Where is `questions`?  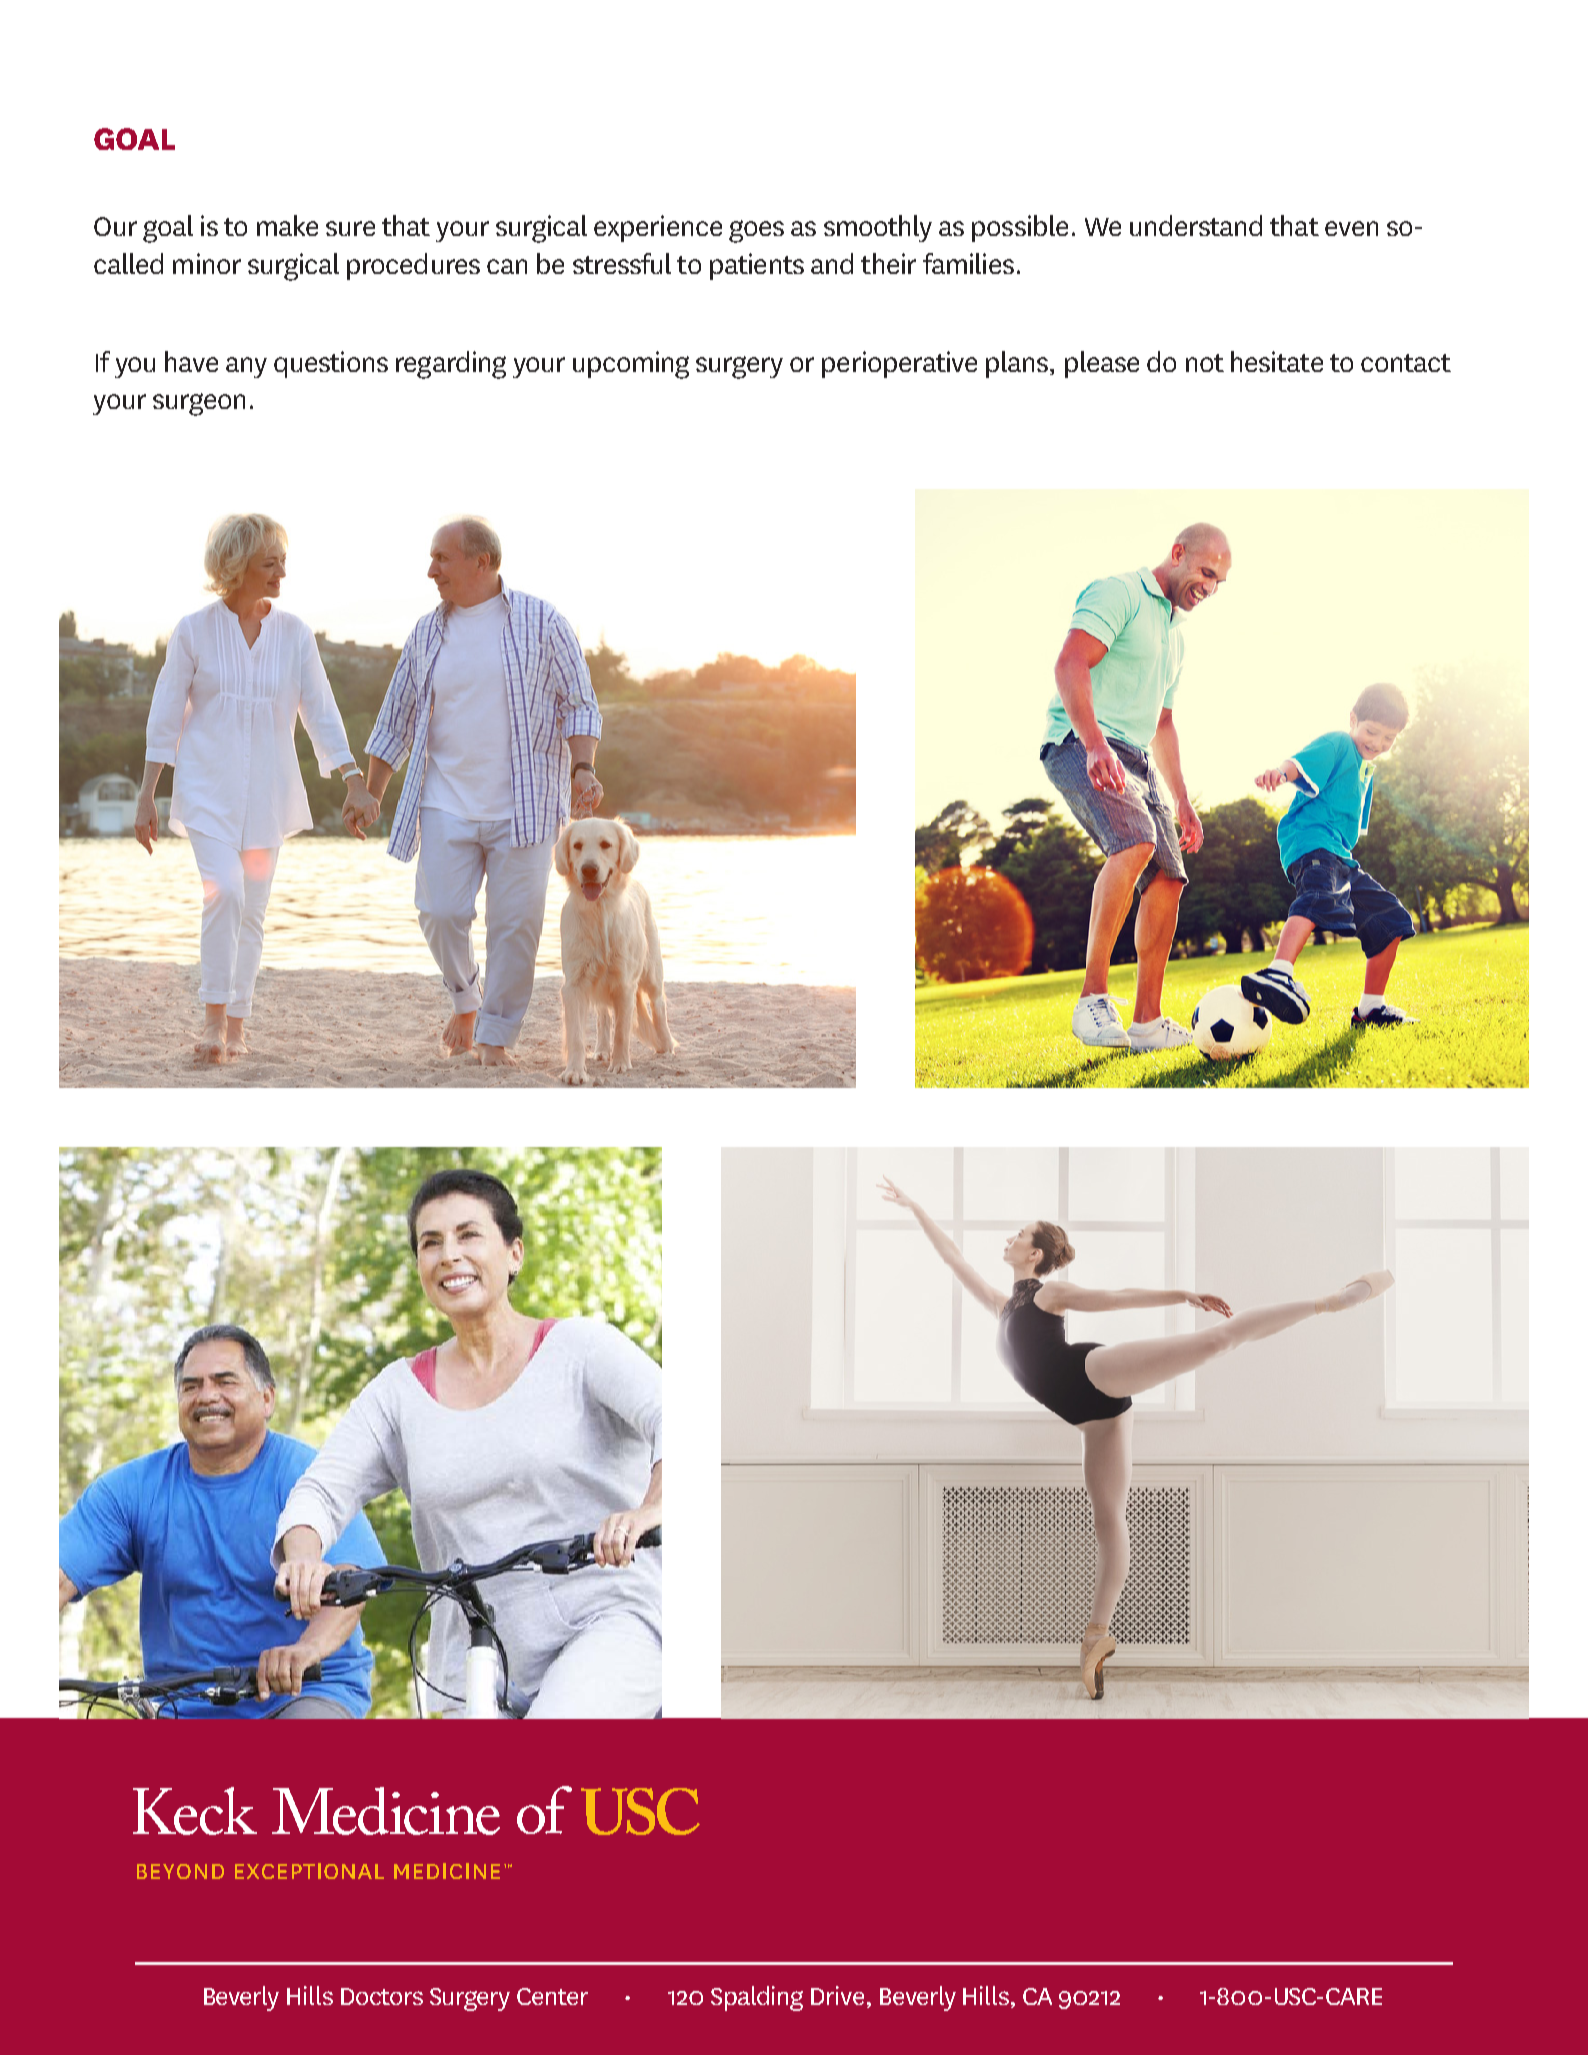
questions is located at coordinates (331, 364).
